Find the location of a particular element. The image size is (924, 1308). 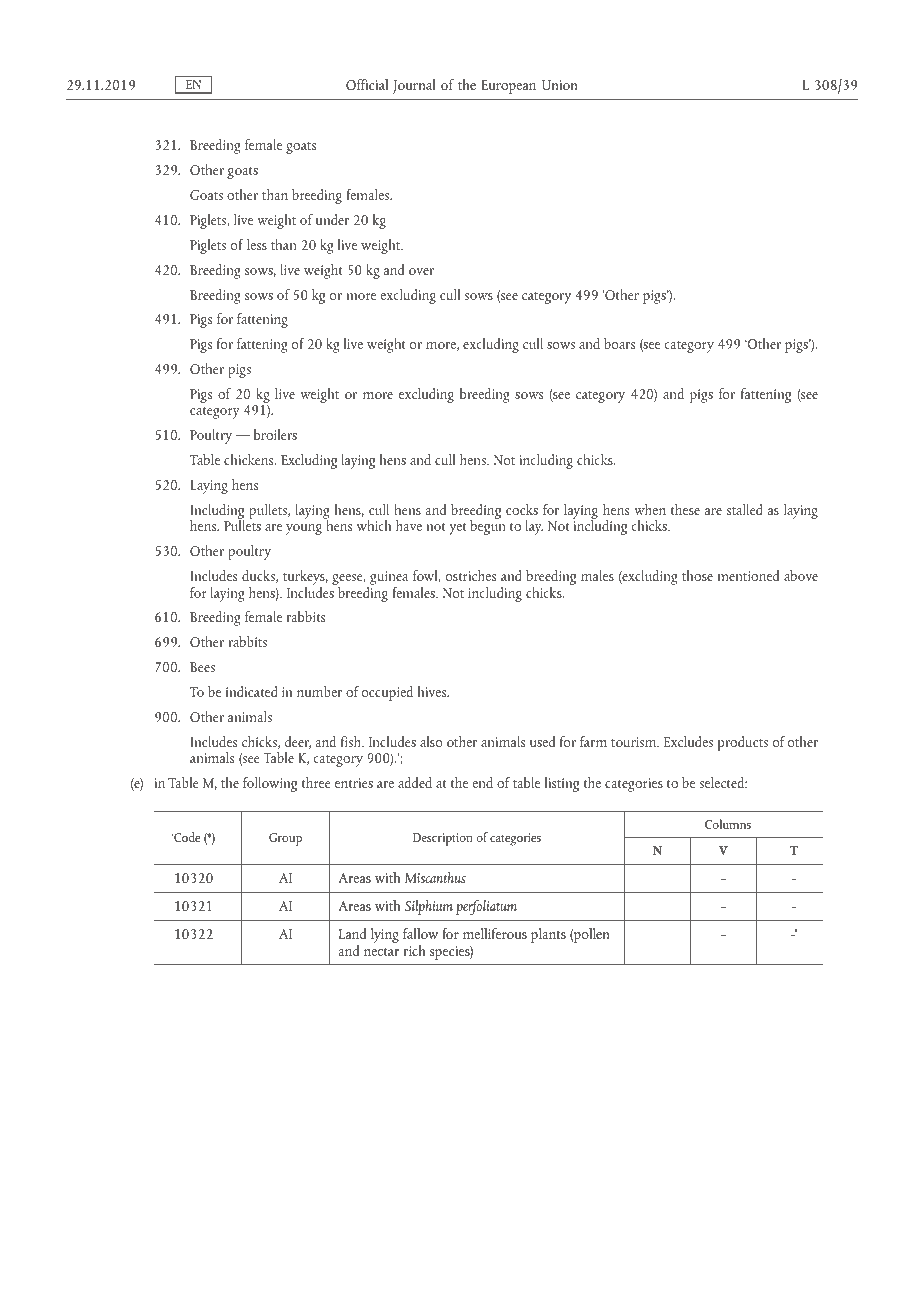

stalled is located at coordinates (745, 509).
